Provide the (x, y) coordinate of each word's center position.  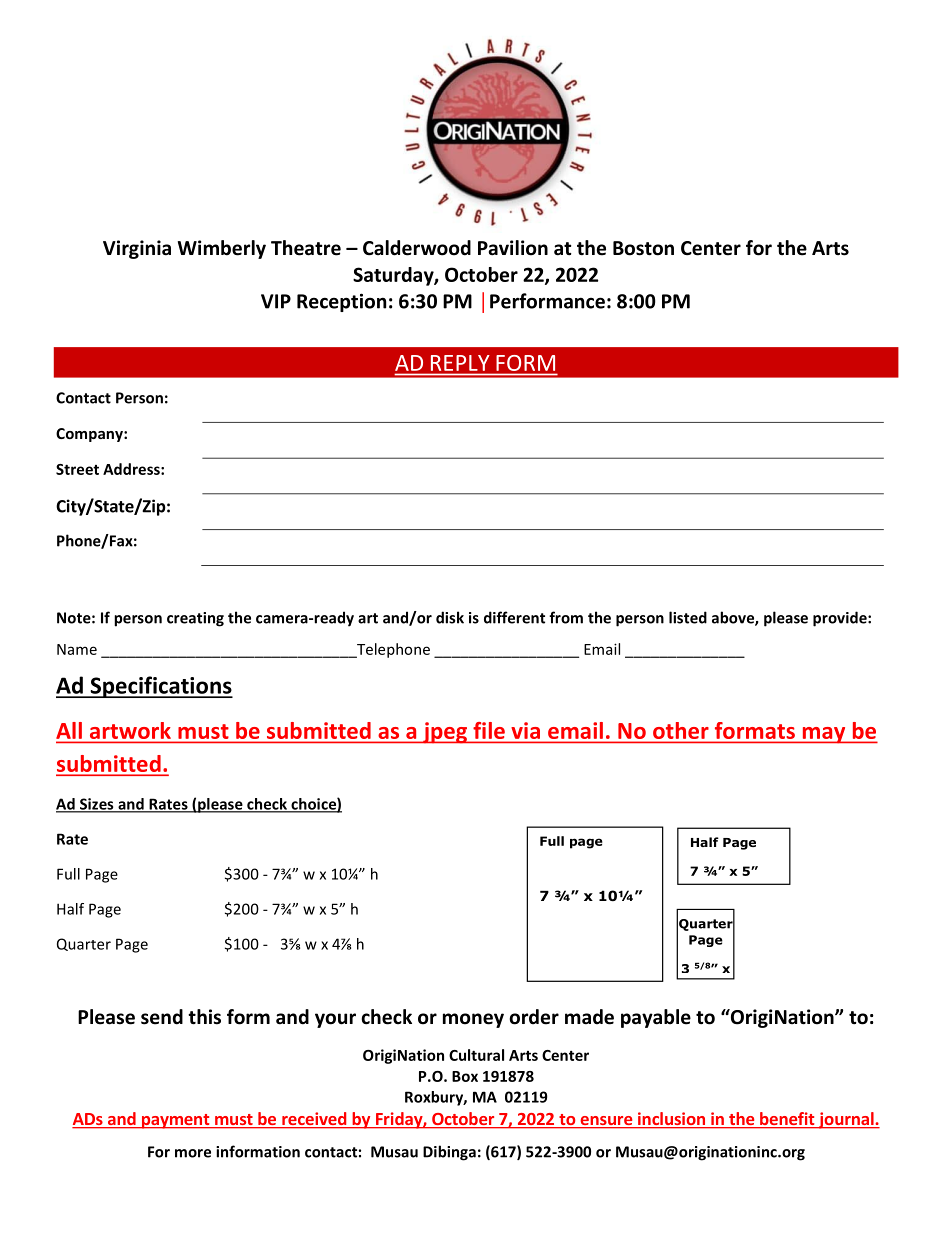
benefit (787, 1120)
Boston (643, 248)
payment (175, 1121)
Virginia (137, 249)
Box (465, 1076)
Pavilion (513, 248)
